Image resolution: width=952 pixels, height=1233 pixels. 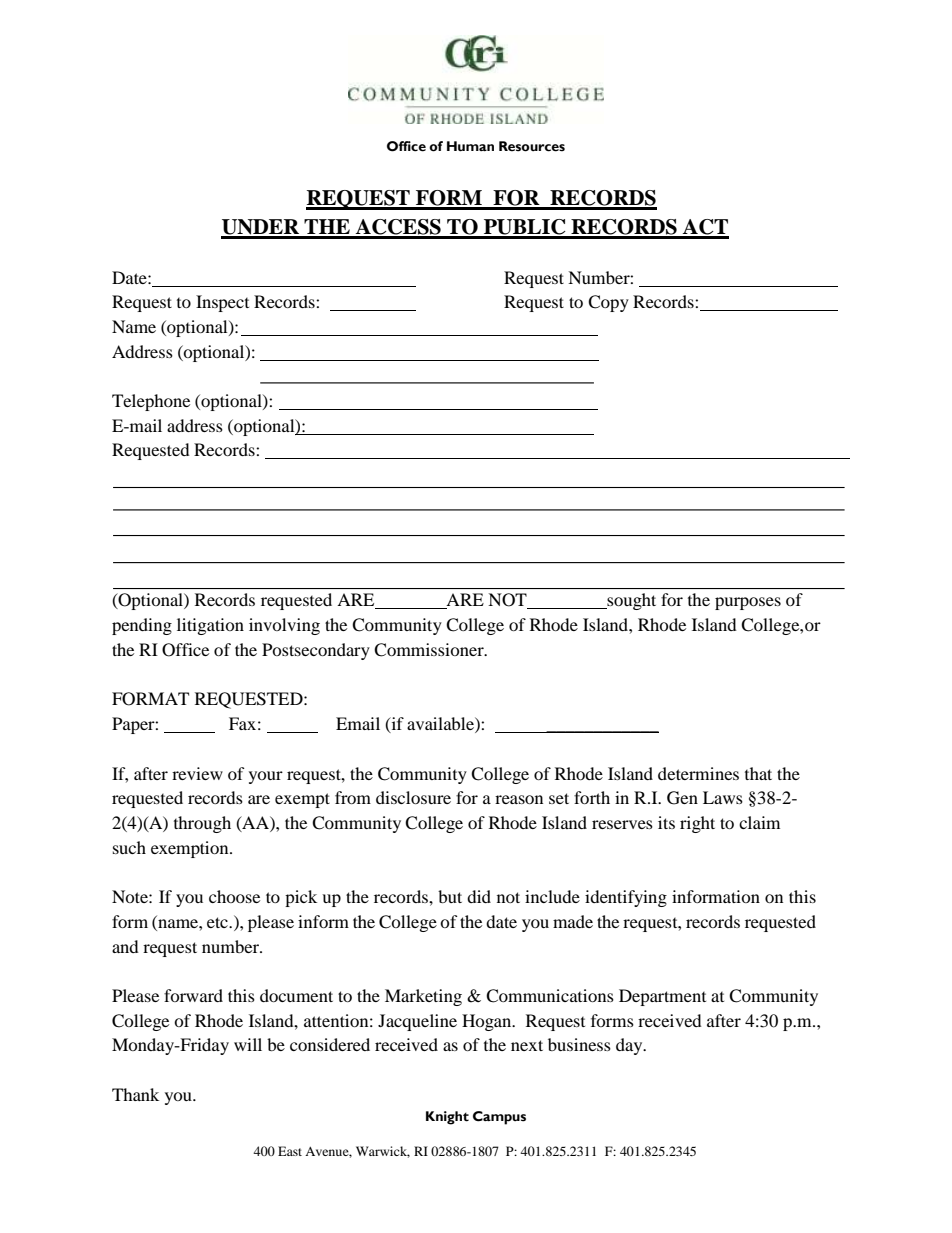 What do you see at coordinates (532, 146) in the image?
I see `Resources` at bounding box center [532, 146].
